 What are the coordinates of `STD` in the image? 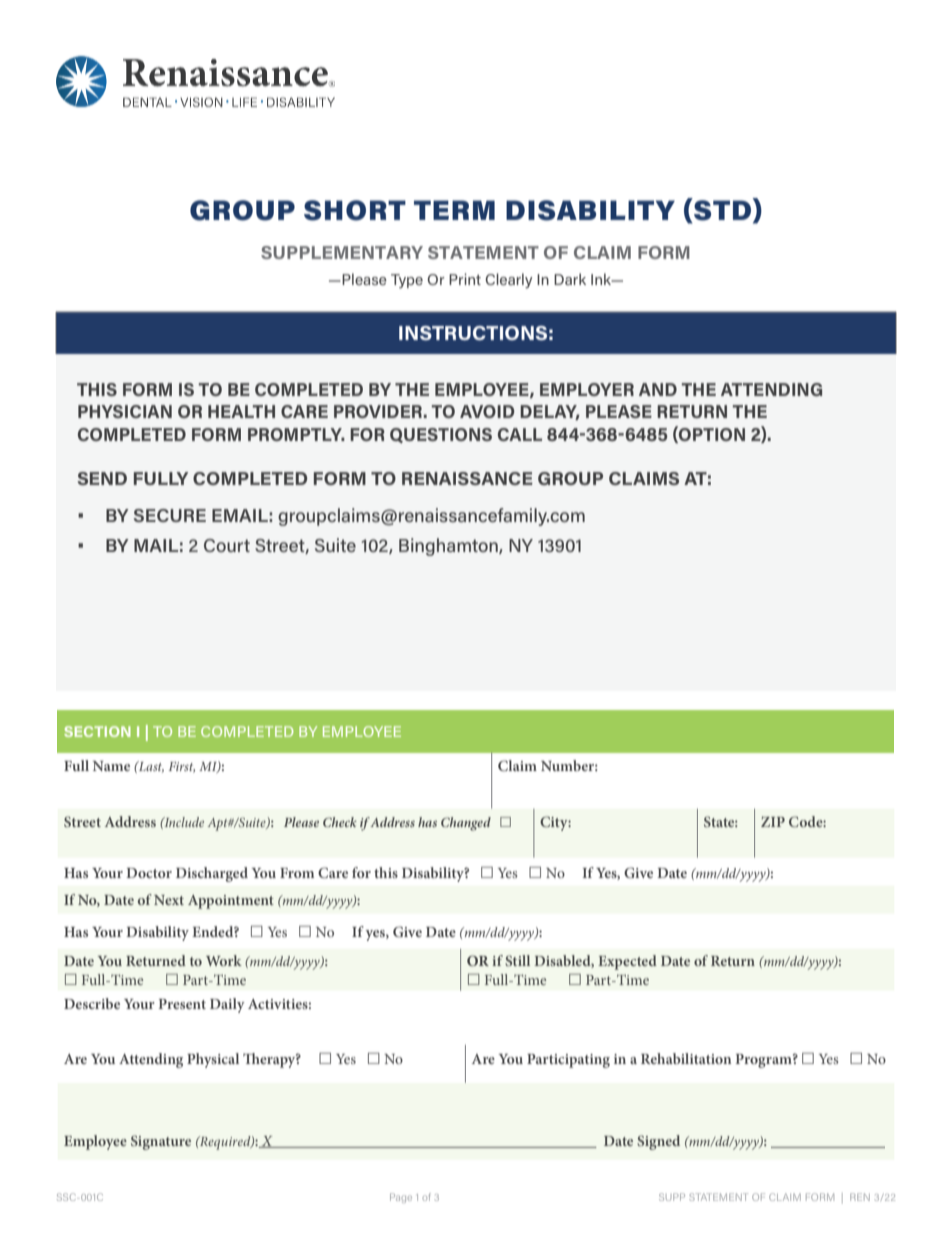 It's located at (722, 210).
